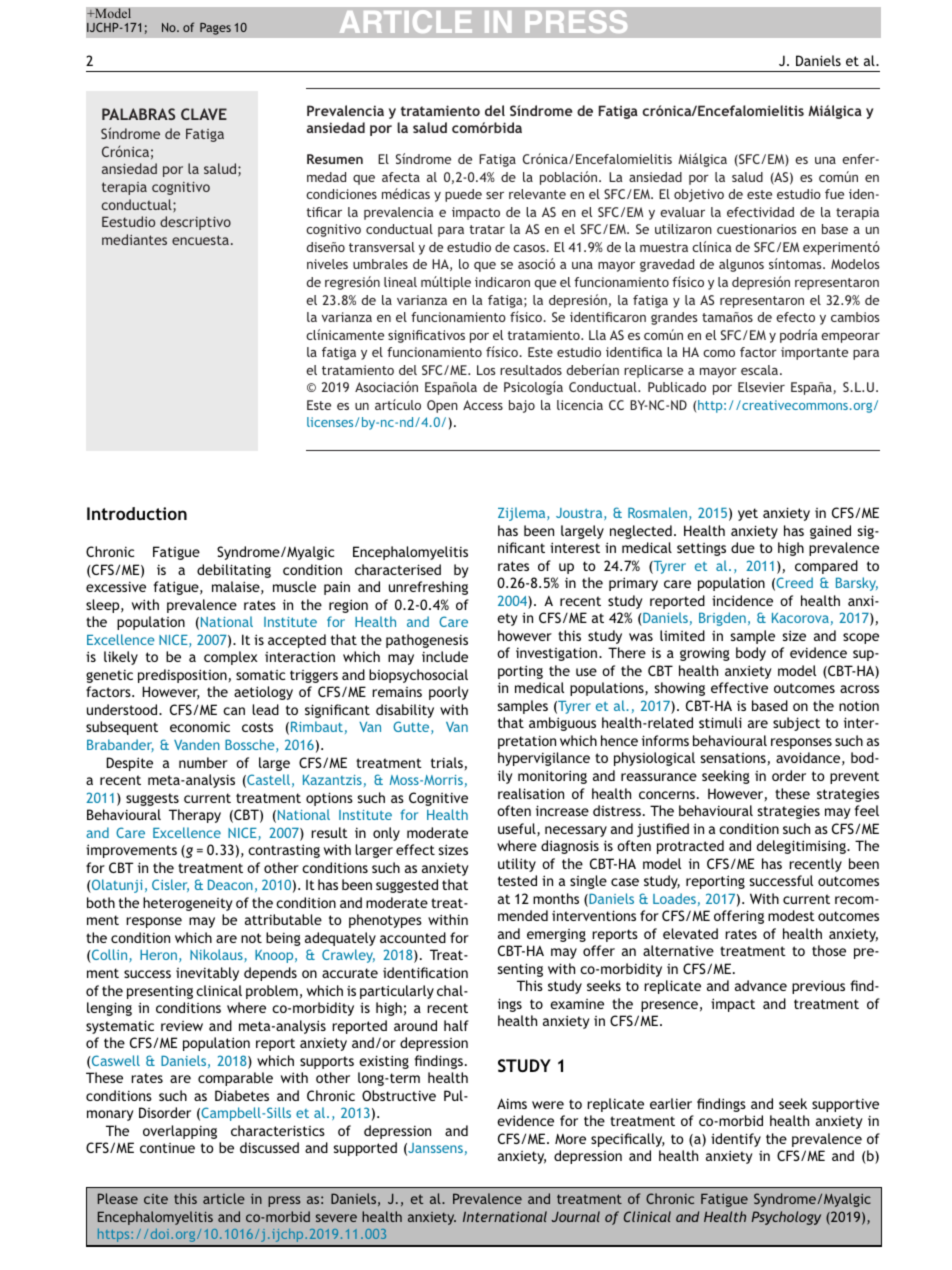  I want to click on Journal, so click(575, 1216).
